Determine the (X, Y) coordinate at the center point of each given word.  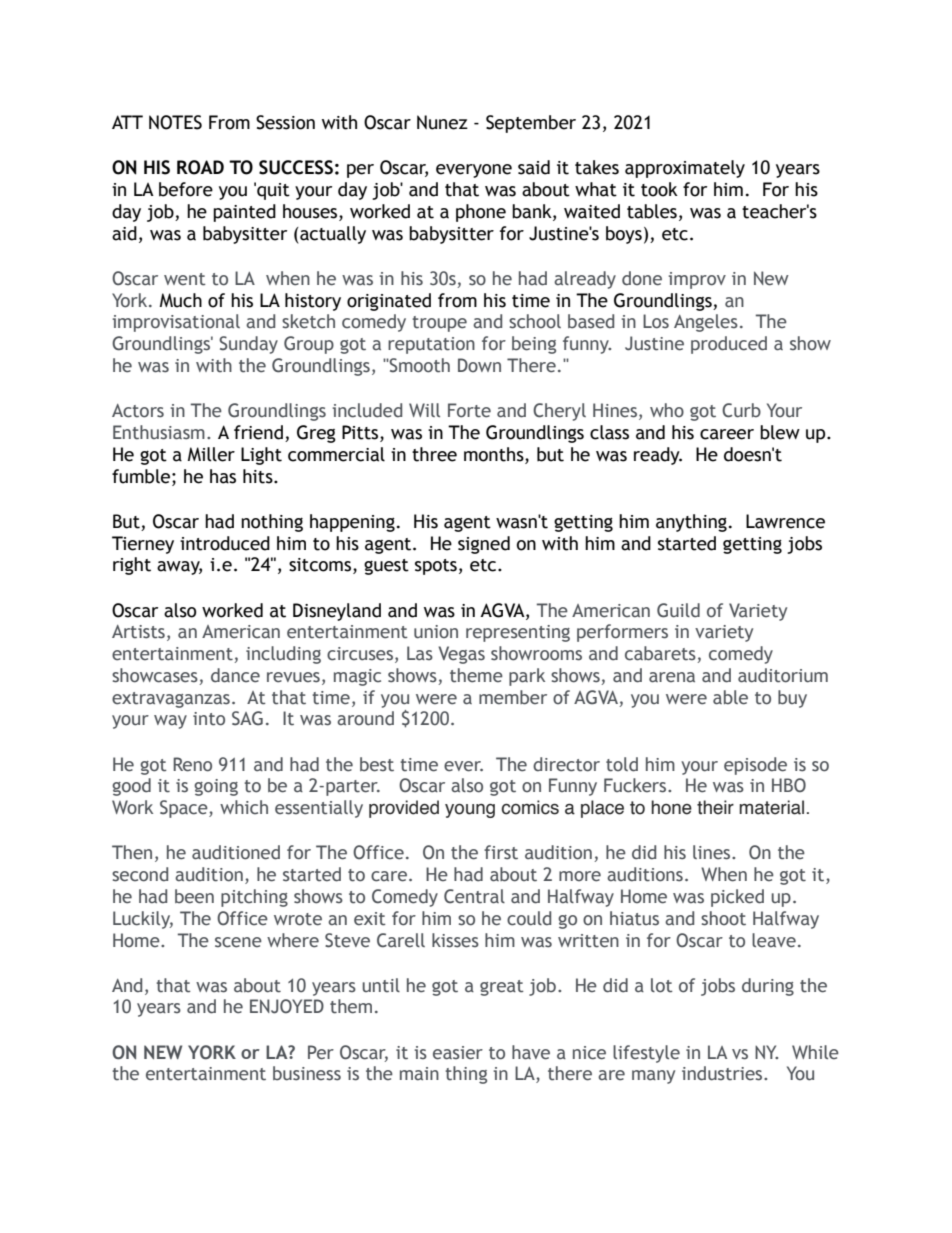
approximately (685, 169)
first (501, 852)
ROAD (200, 167)
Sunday (248, 345)
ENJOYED (287, 1006)
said (534, 167)
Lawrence (785, 521)
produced (729, 345)
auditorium (783, 675)
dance (235, 675)
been (194, 896)
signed (484, 545)
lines (713, 852)
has (223, 476)
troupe (439, 324)
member (513, 697)
